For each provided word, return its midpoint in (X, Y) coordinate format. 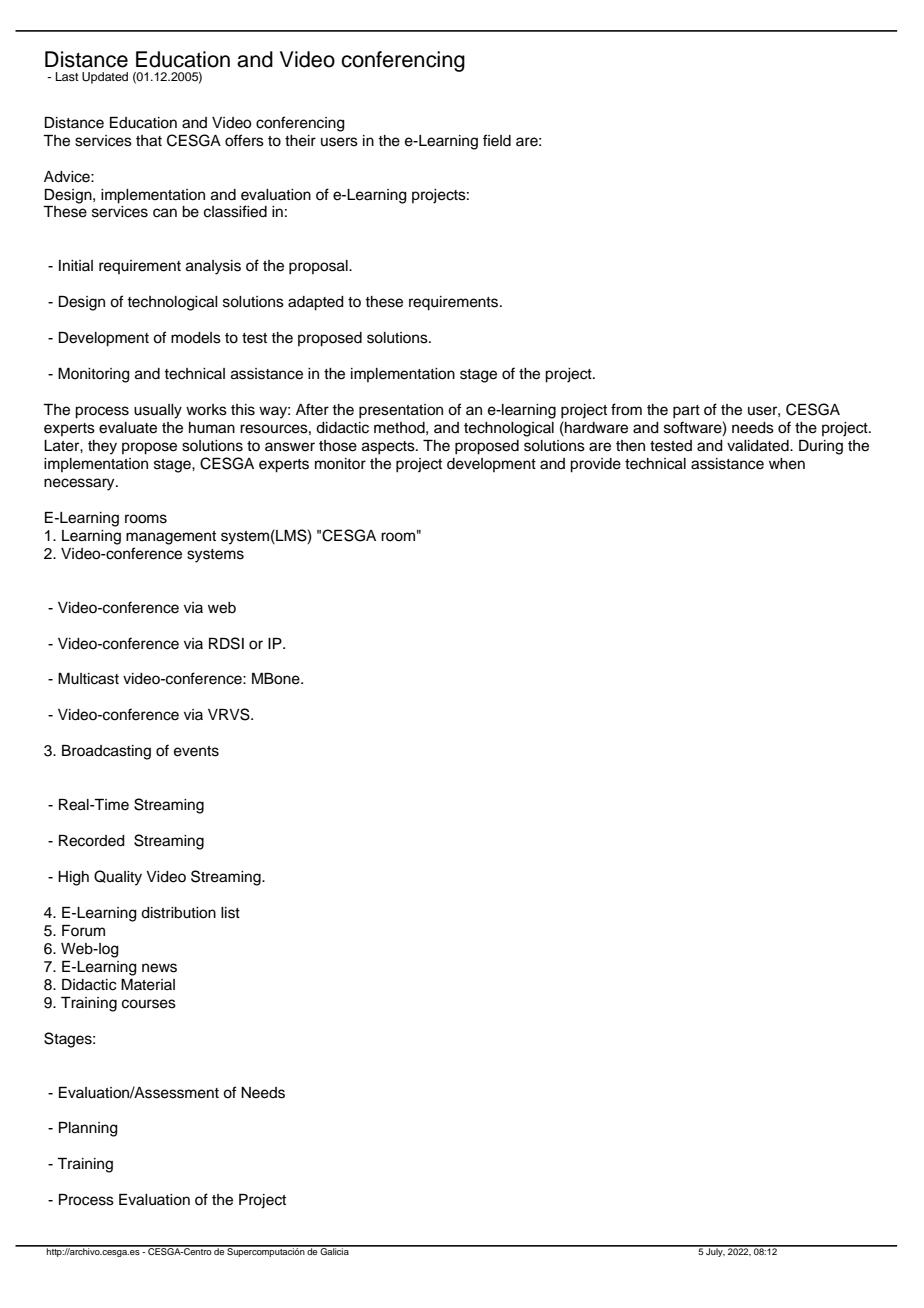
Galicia (335, 1250)
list (230, 913)
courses (149, 1004)
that (149, 141)
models (196, 338)
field (497, 140)
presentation (401, 411)
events (196, 751)
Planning (88, 1129)
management (171, 538)
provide (595, 465)
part (686, 412)
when (787, 464)
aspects (389, 448)
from (626, 409)
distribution (178, 913)
